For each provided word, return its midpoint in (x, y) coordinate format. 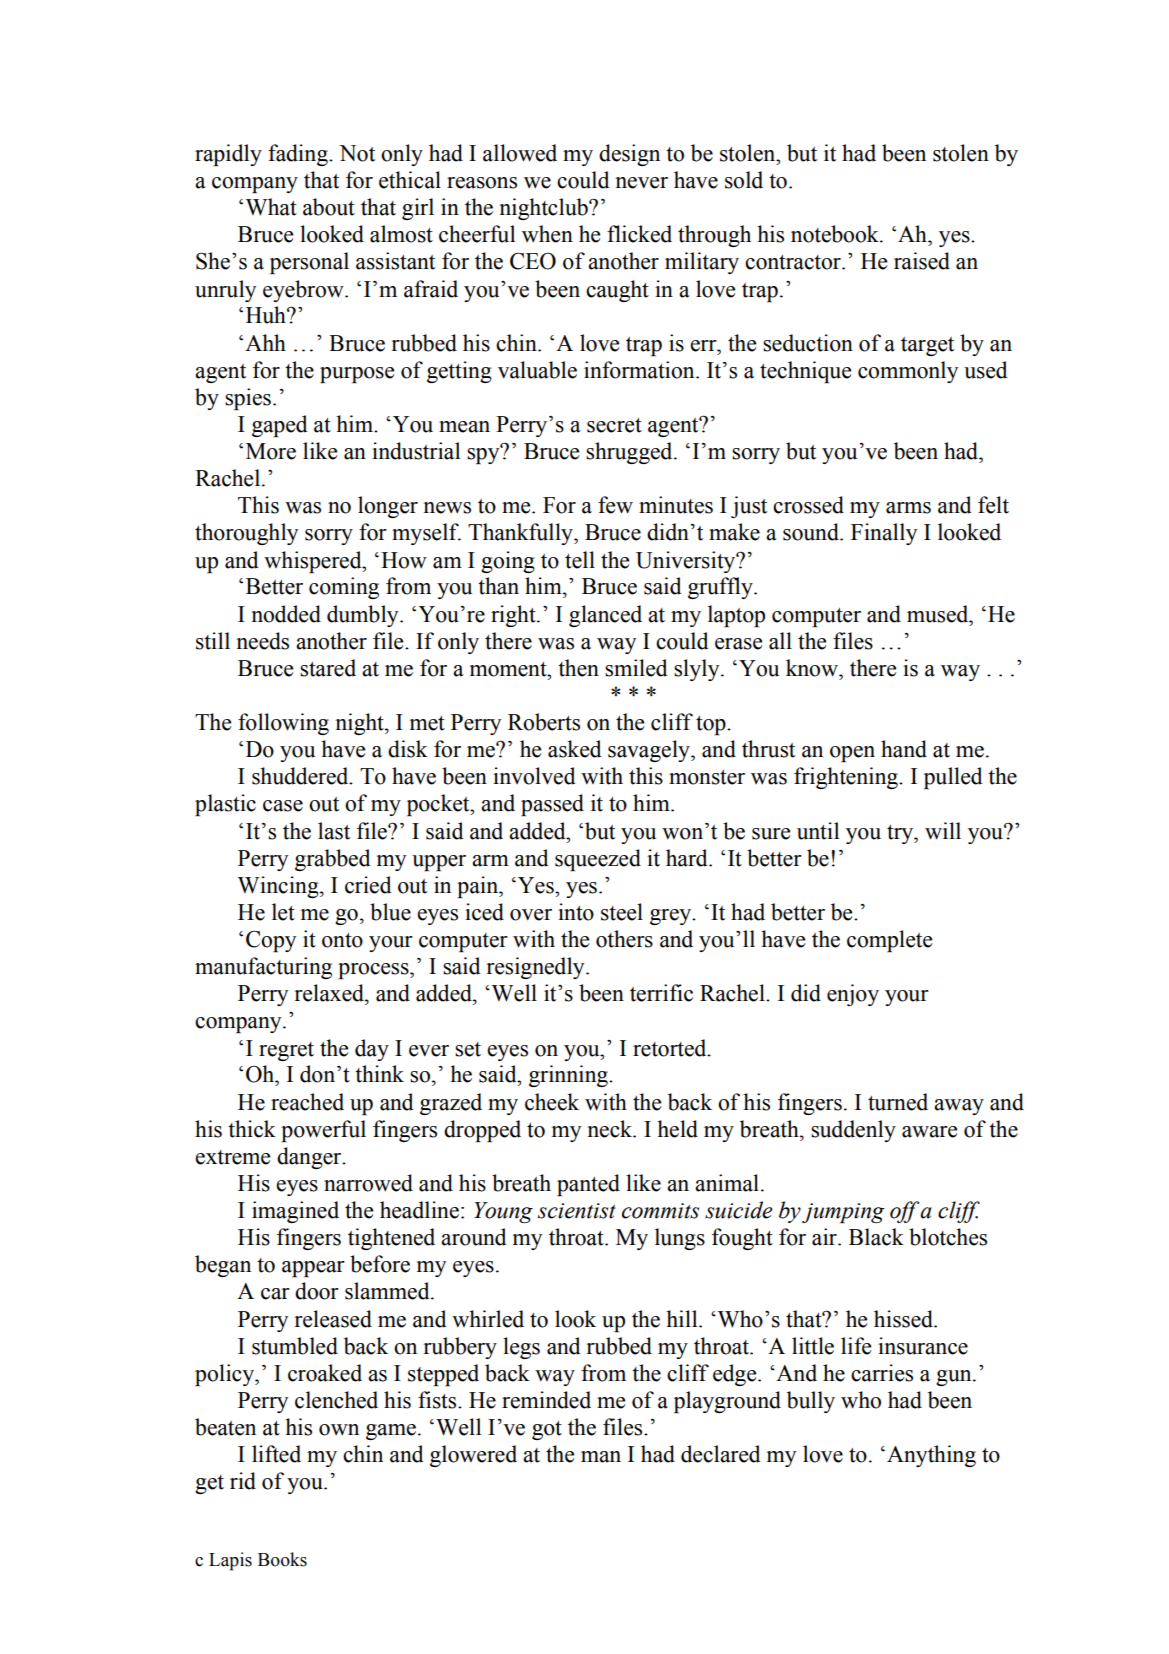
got (547, 1430)
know (813, 668)
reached (307, 1102)
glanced (605, 616)
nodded (286, 614)
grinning (569, 1076)
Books (282, 1559)
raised (922, 261)
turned (898, 1102)
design (629, 155)
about (329, 207)
